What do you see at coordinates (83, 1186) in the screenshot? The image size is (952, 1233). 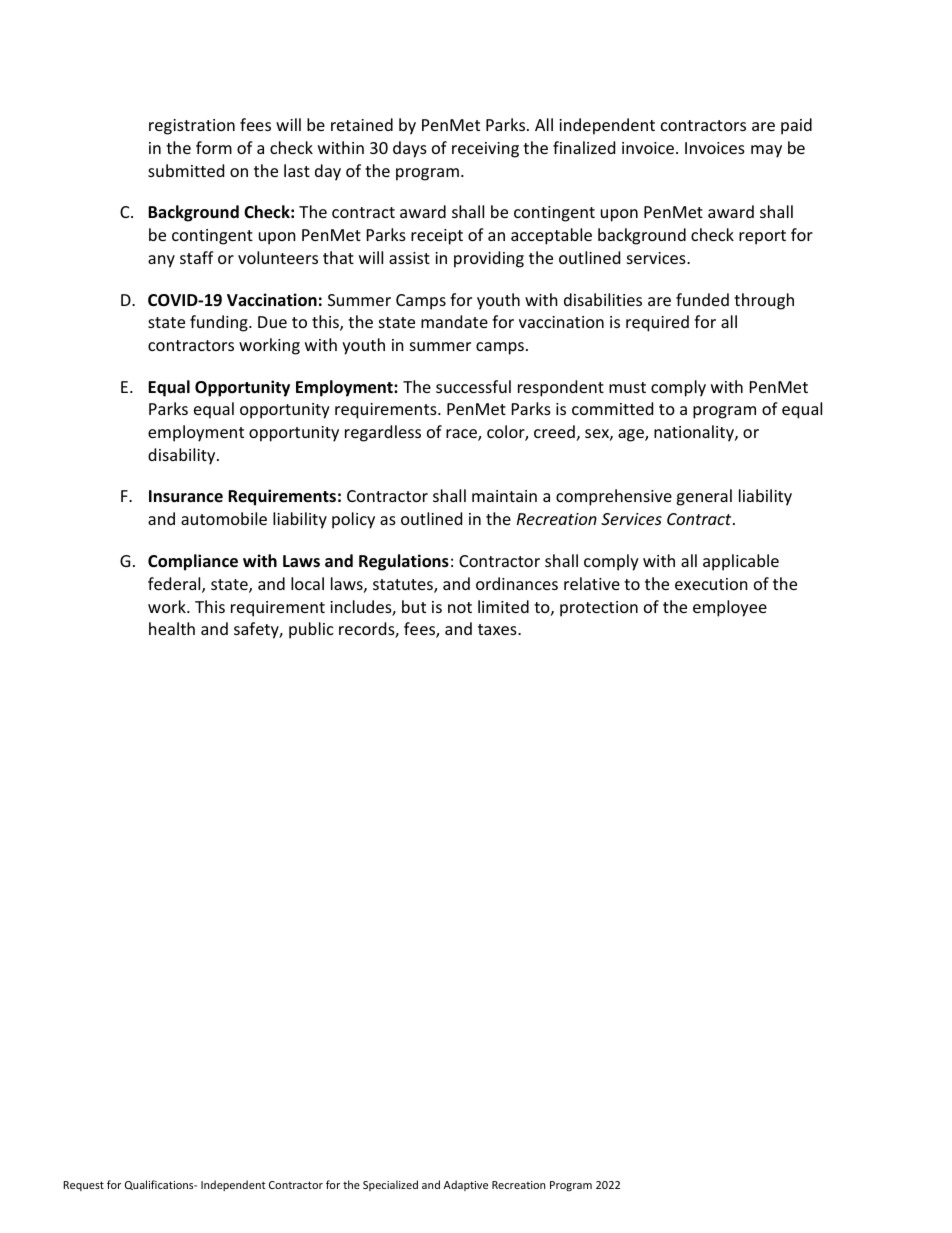 I see `Request` at bounding box center [83, 1186].
